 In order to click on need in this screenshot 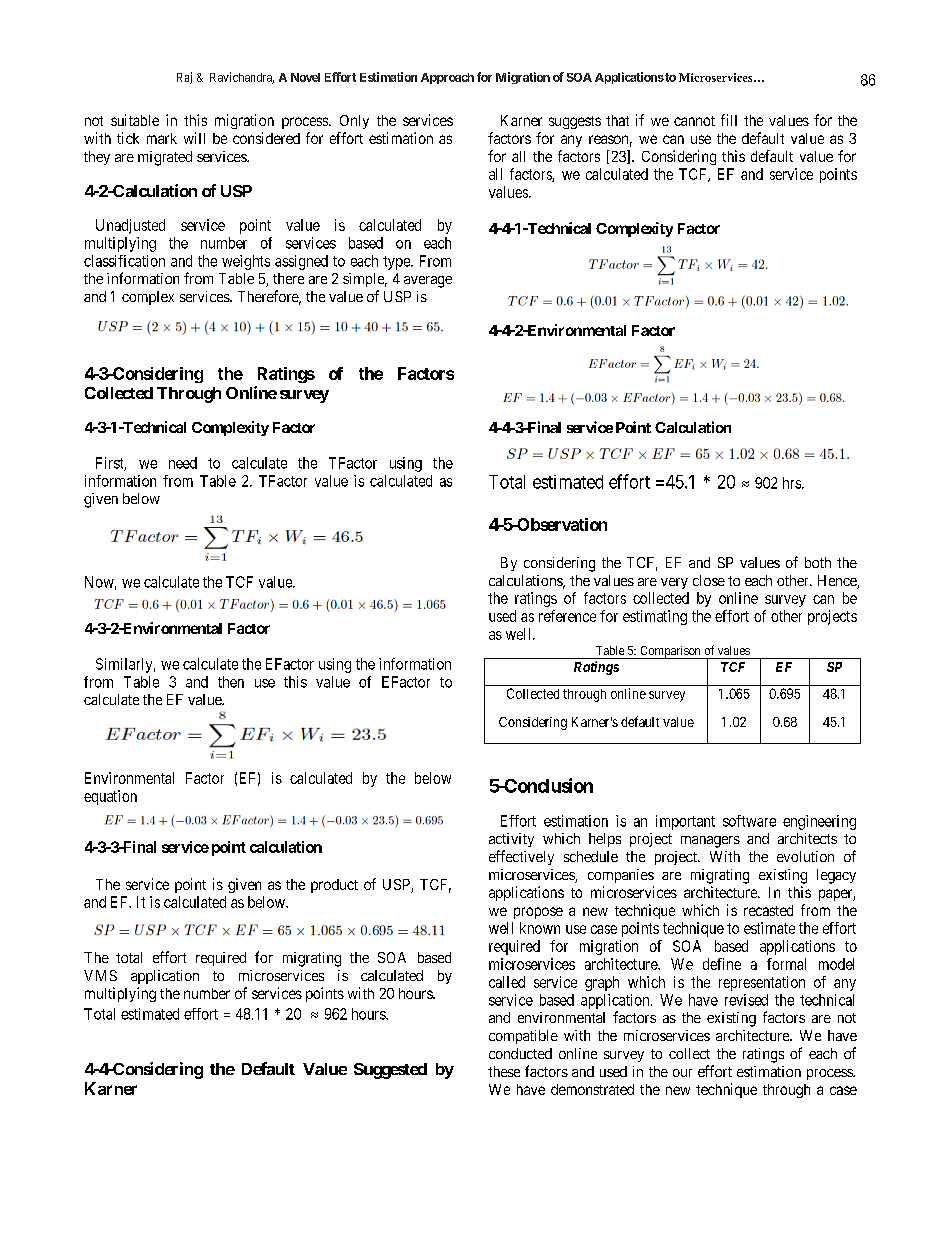, I will do `click(183, 463)`.
